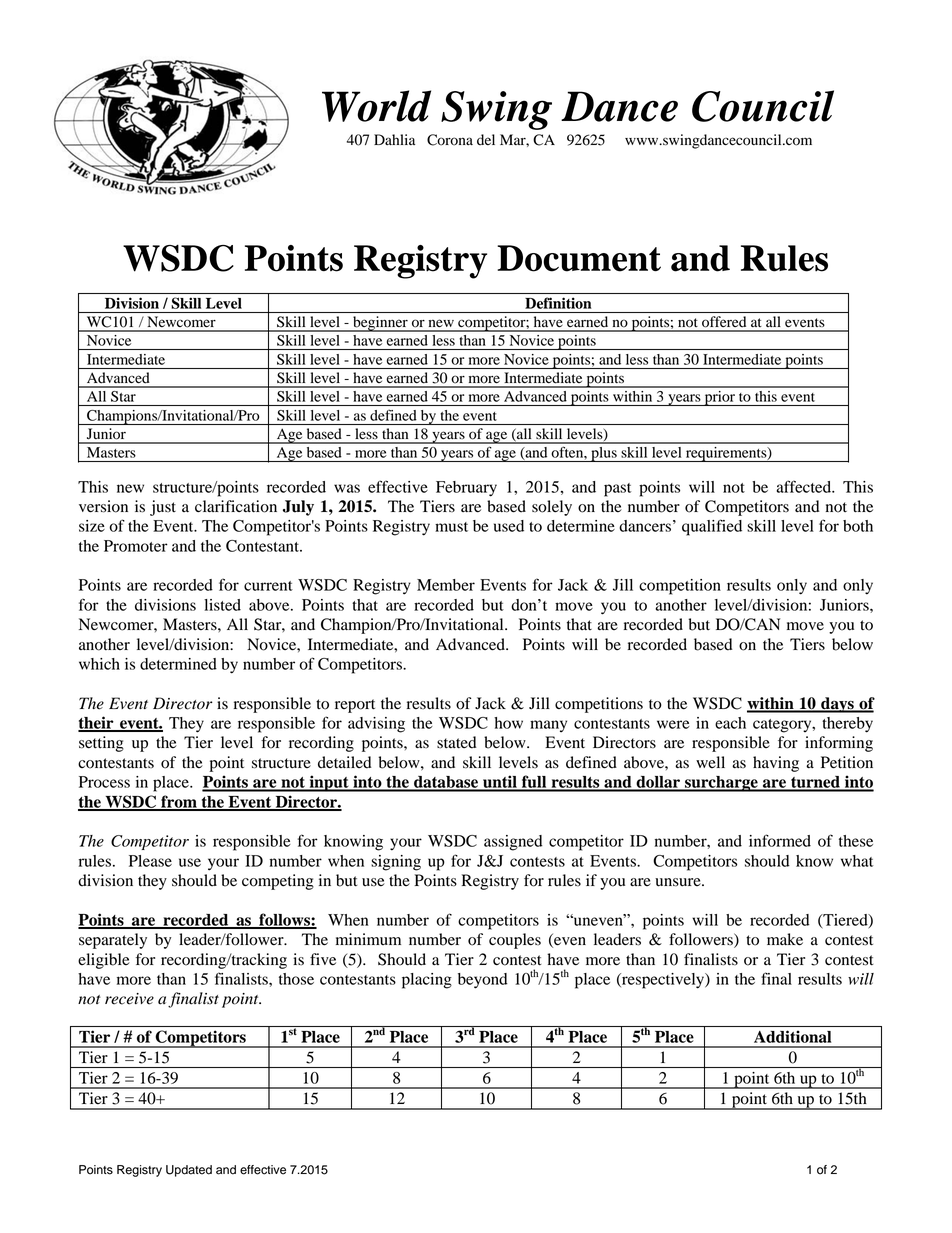 The width and height of the screenshot is (952, 1233). Describe the element at coordinates (189, 1171) in the screenshot. I see `Updated` at that location.
